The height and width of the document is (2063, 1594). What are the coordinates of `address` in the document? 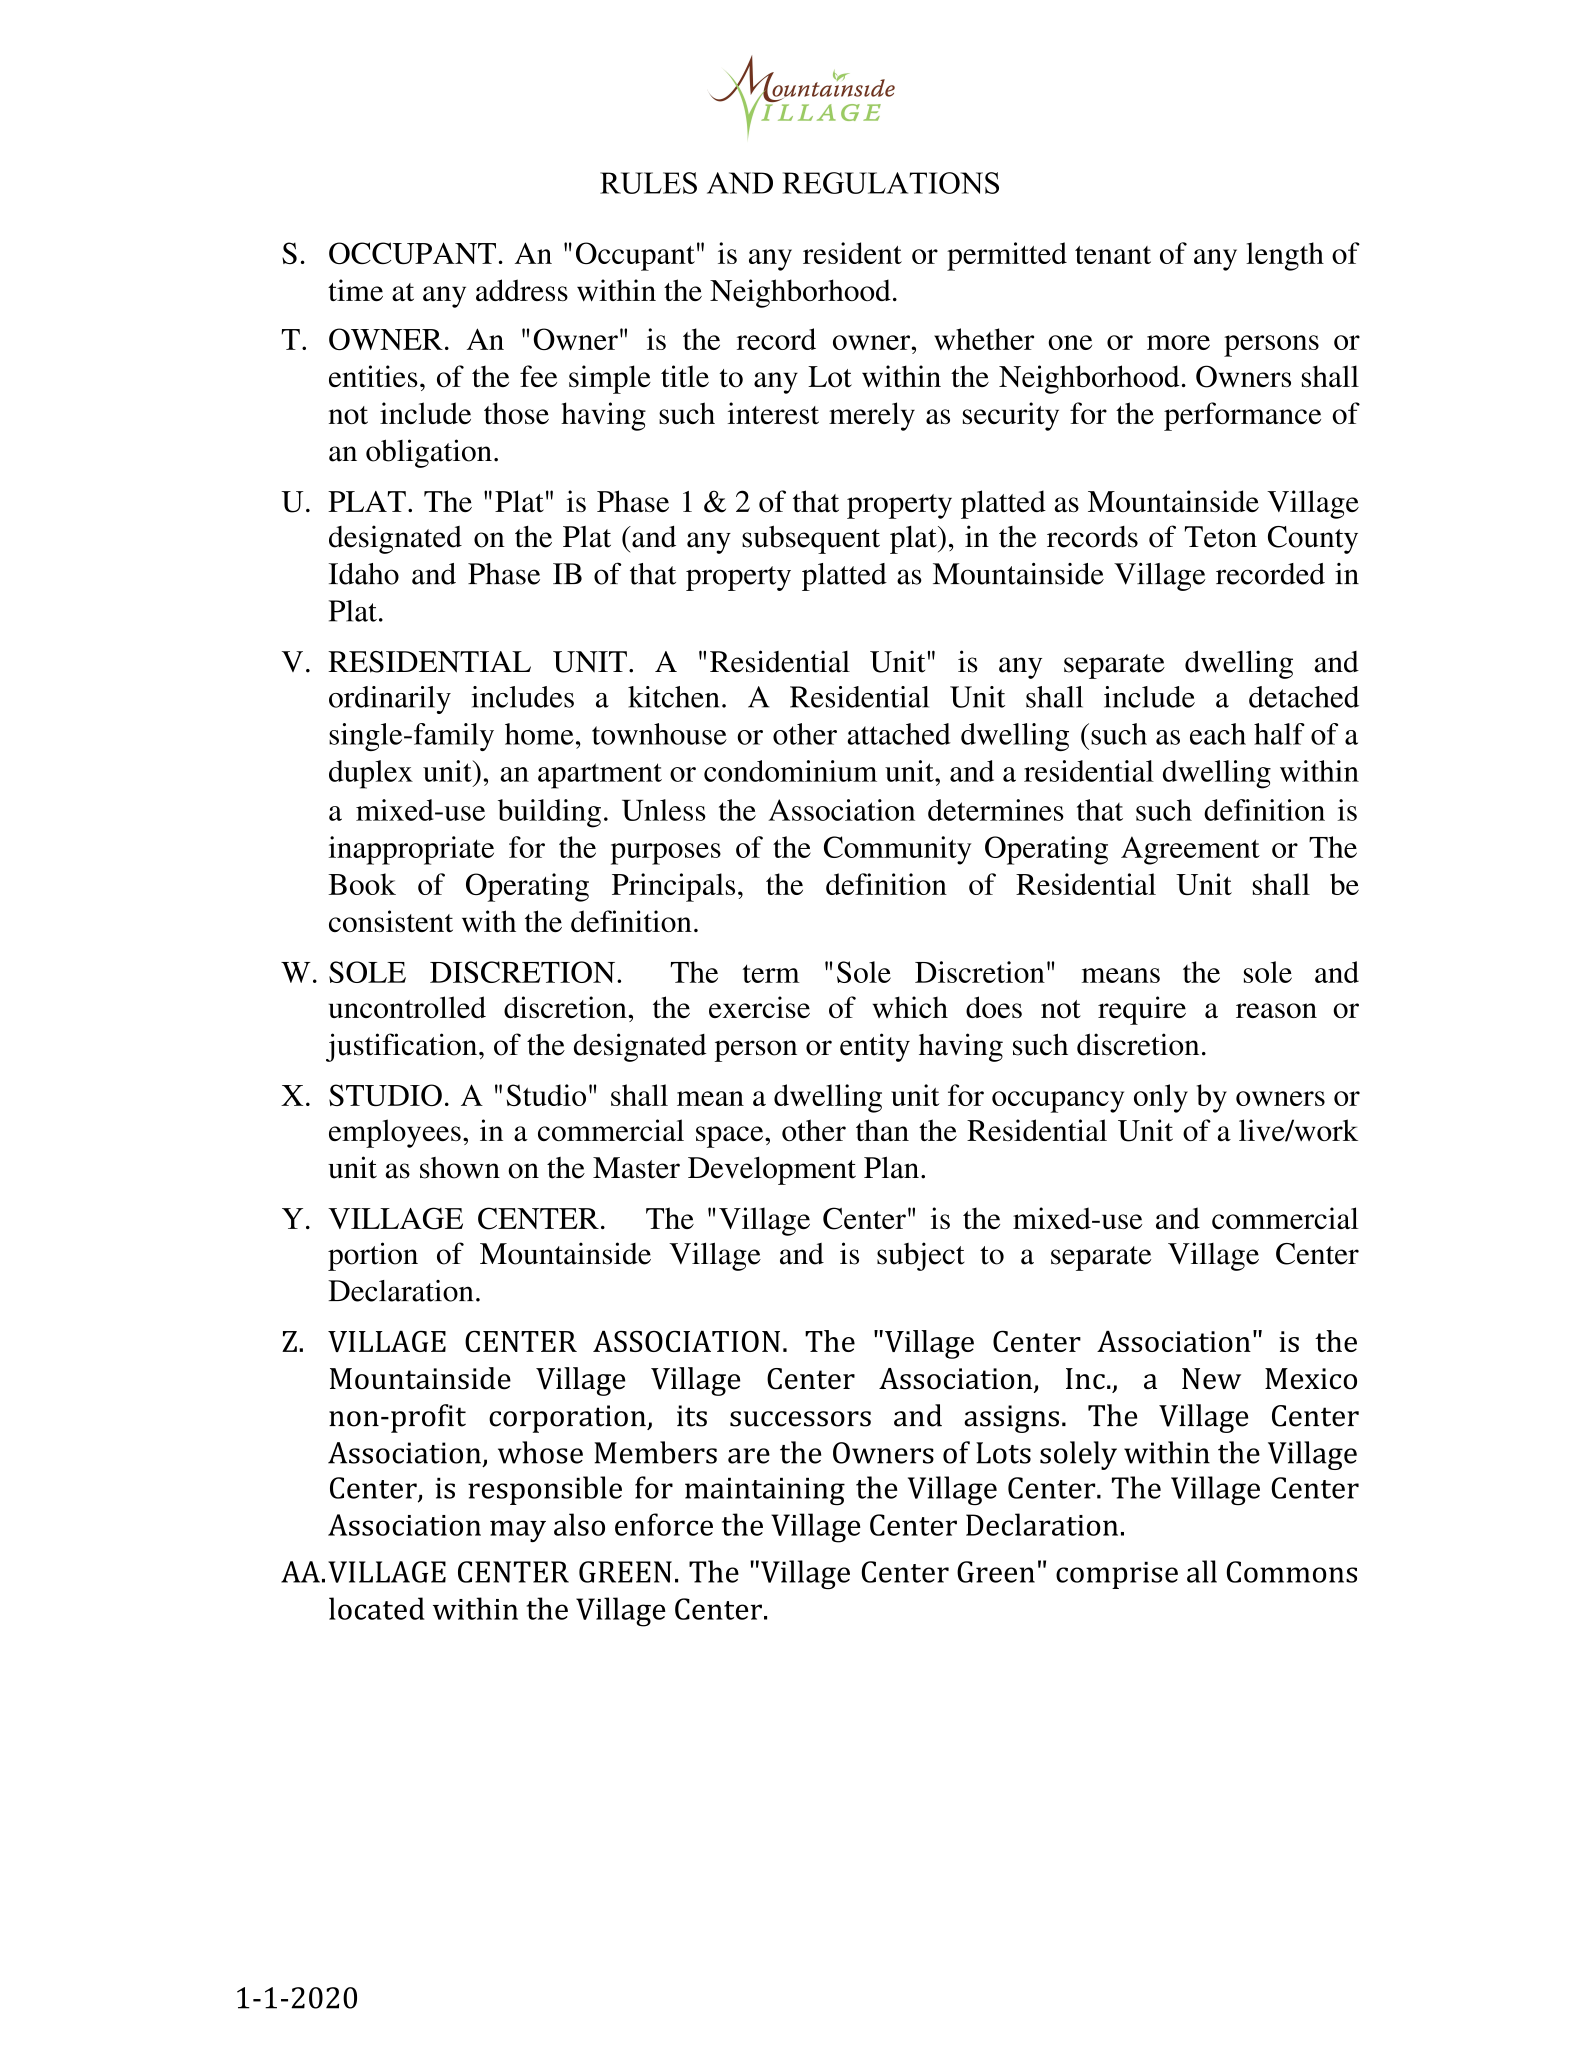 It's located at (522, 290).
